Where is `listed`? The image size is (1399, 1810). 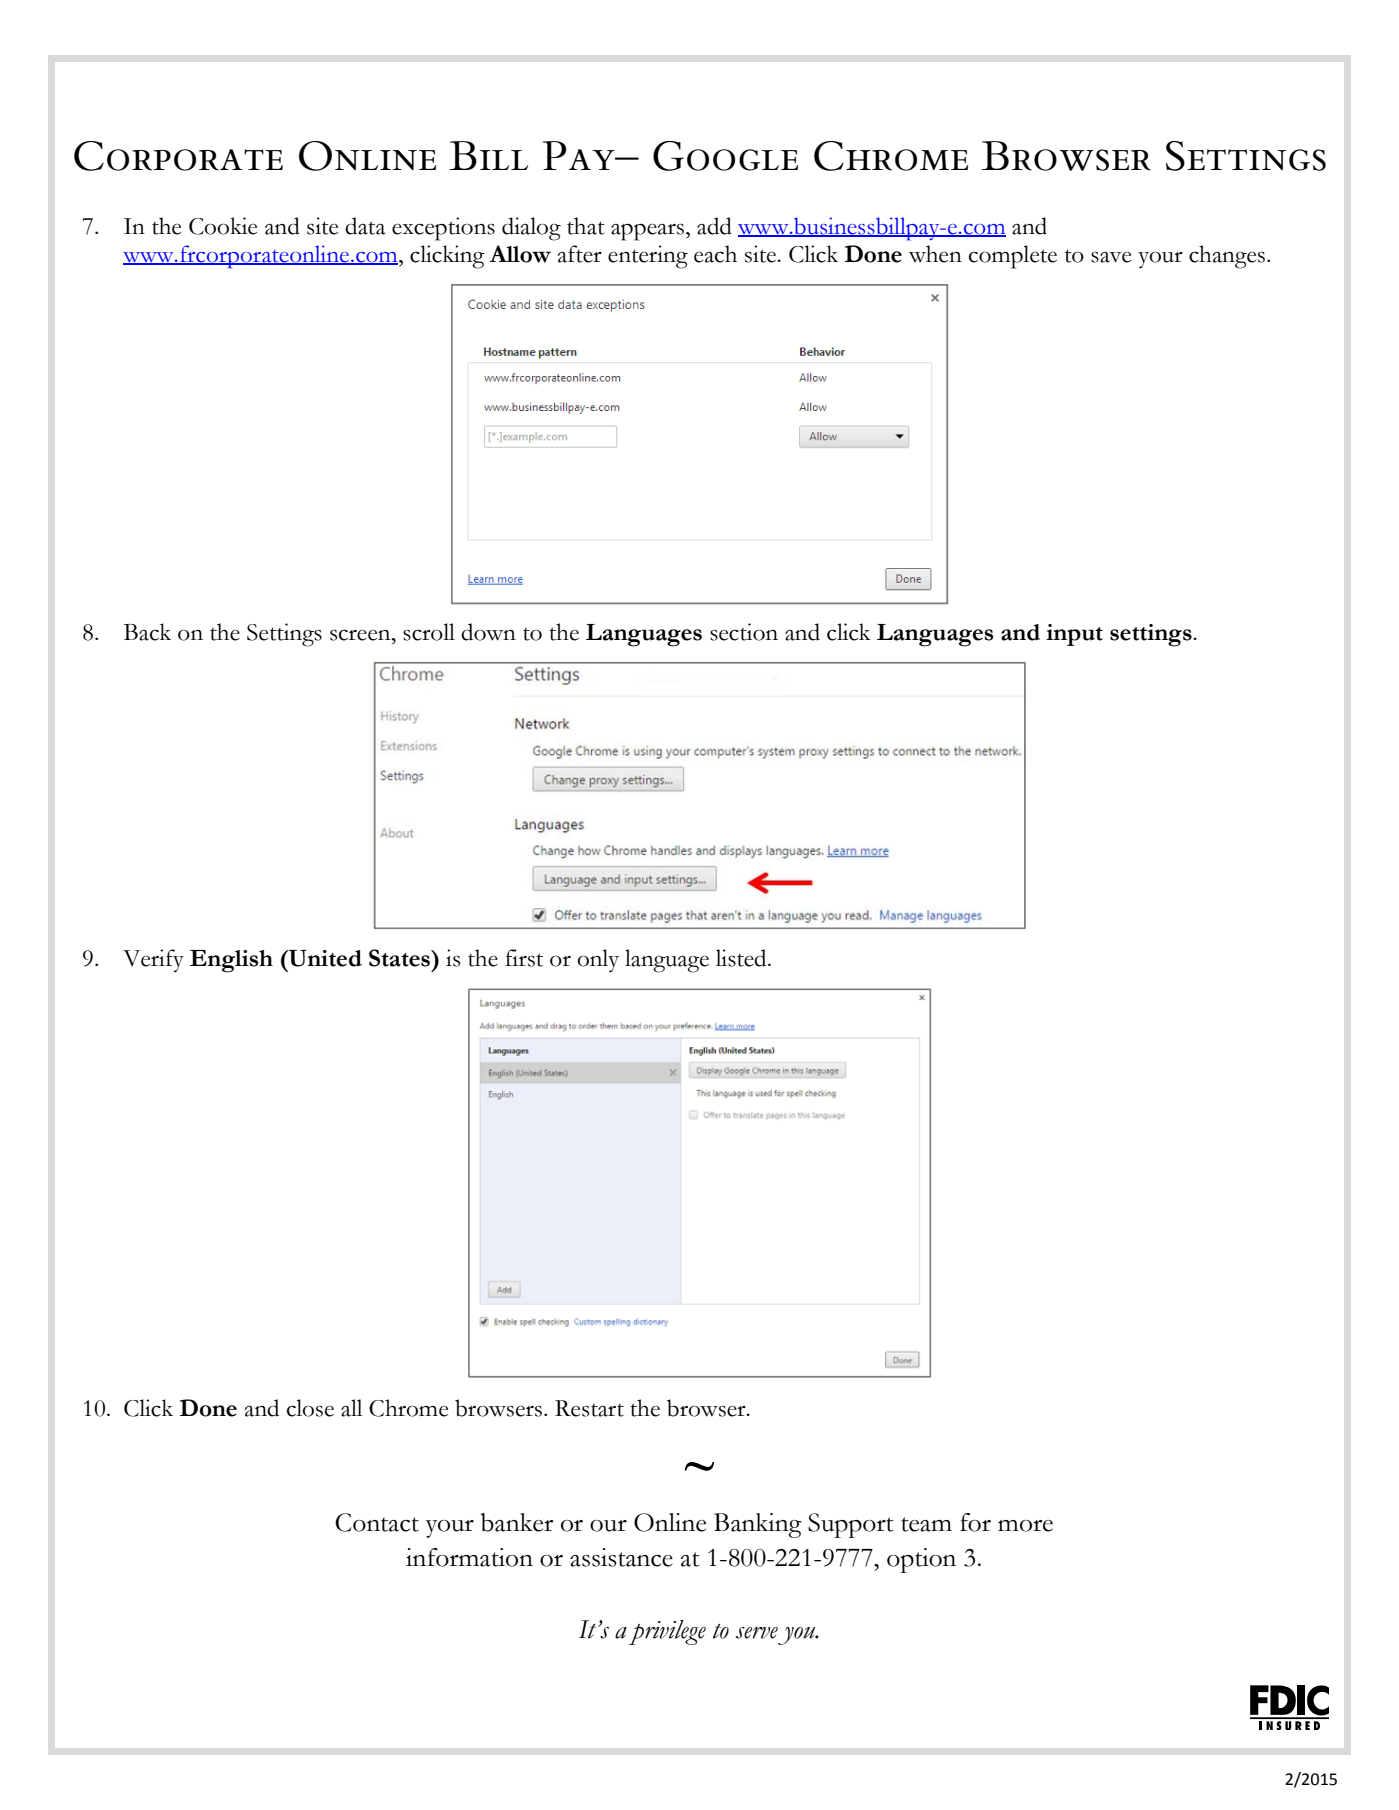
listed is located at coordinates (742, 958).
